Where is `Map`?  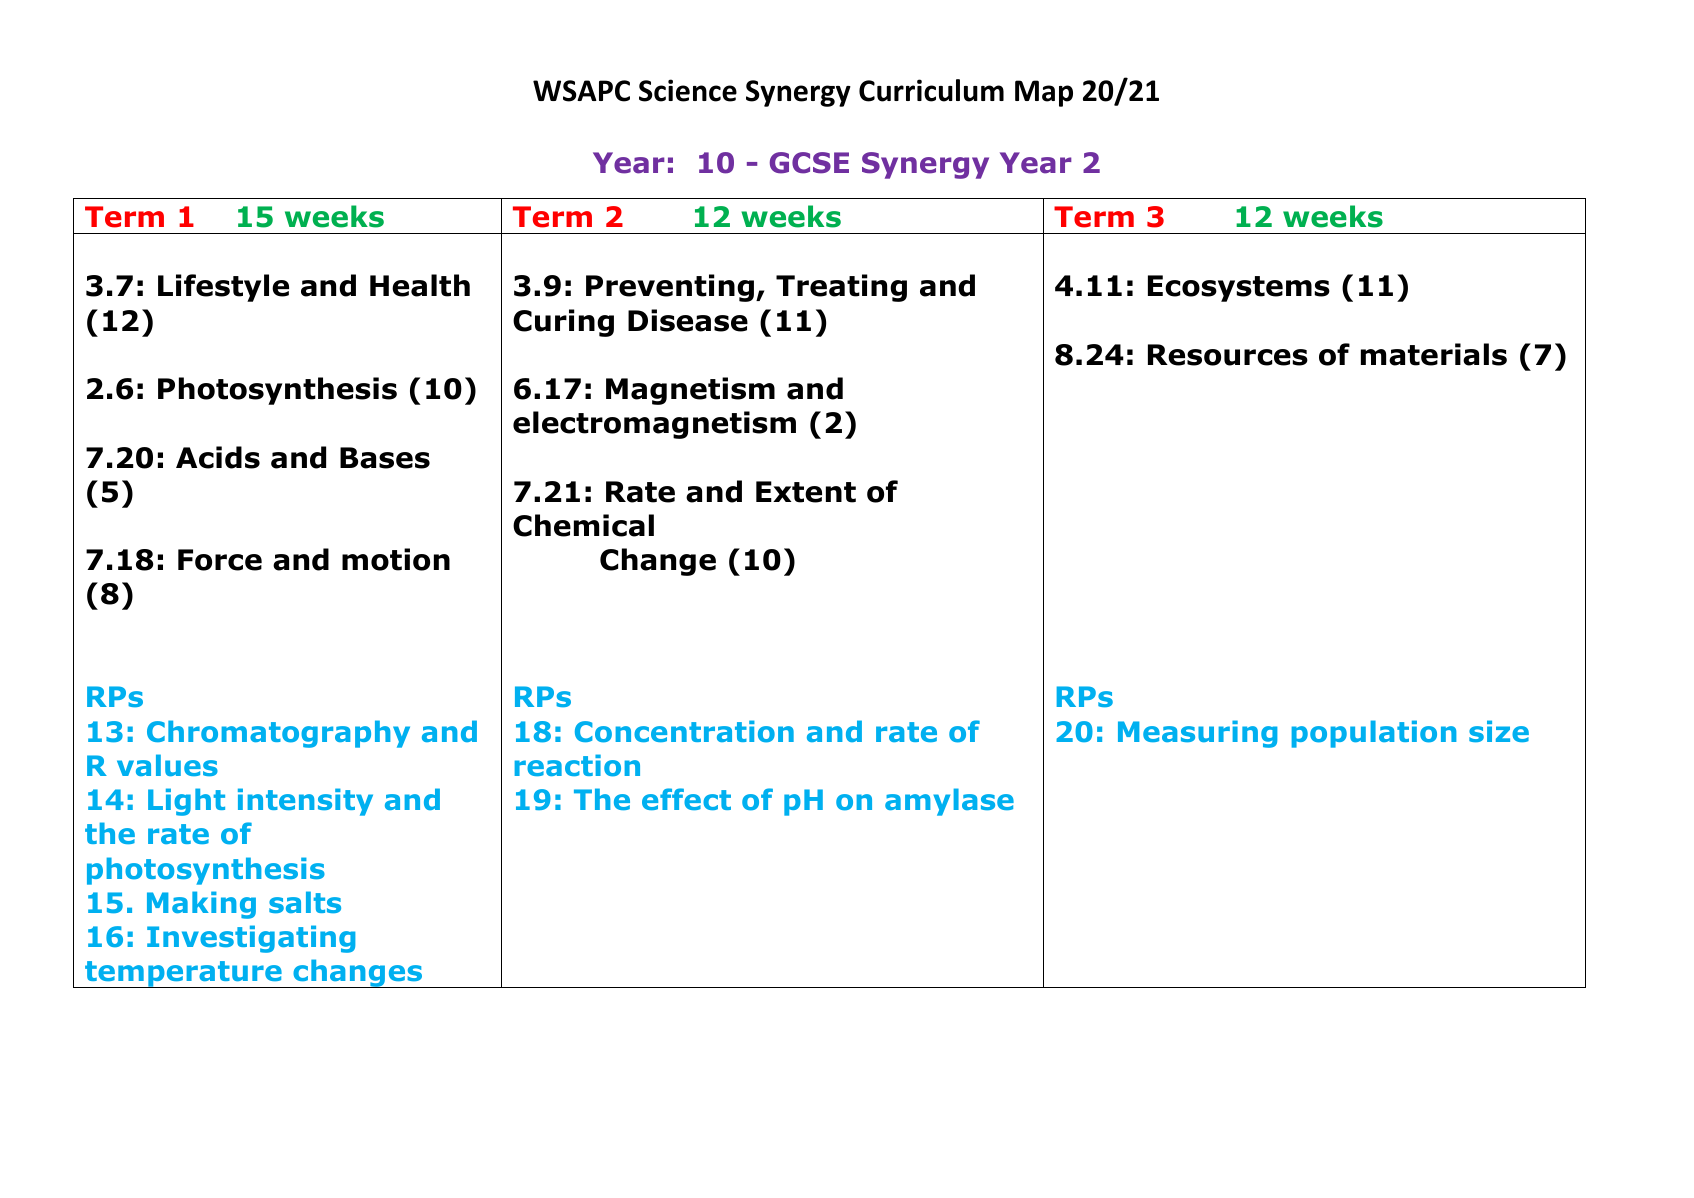
Map is located at coordinates (1044, 93).
